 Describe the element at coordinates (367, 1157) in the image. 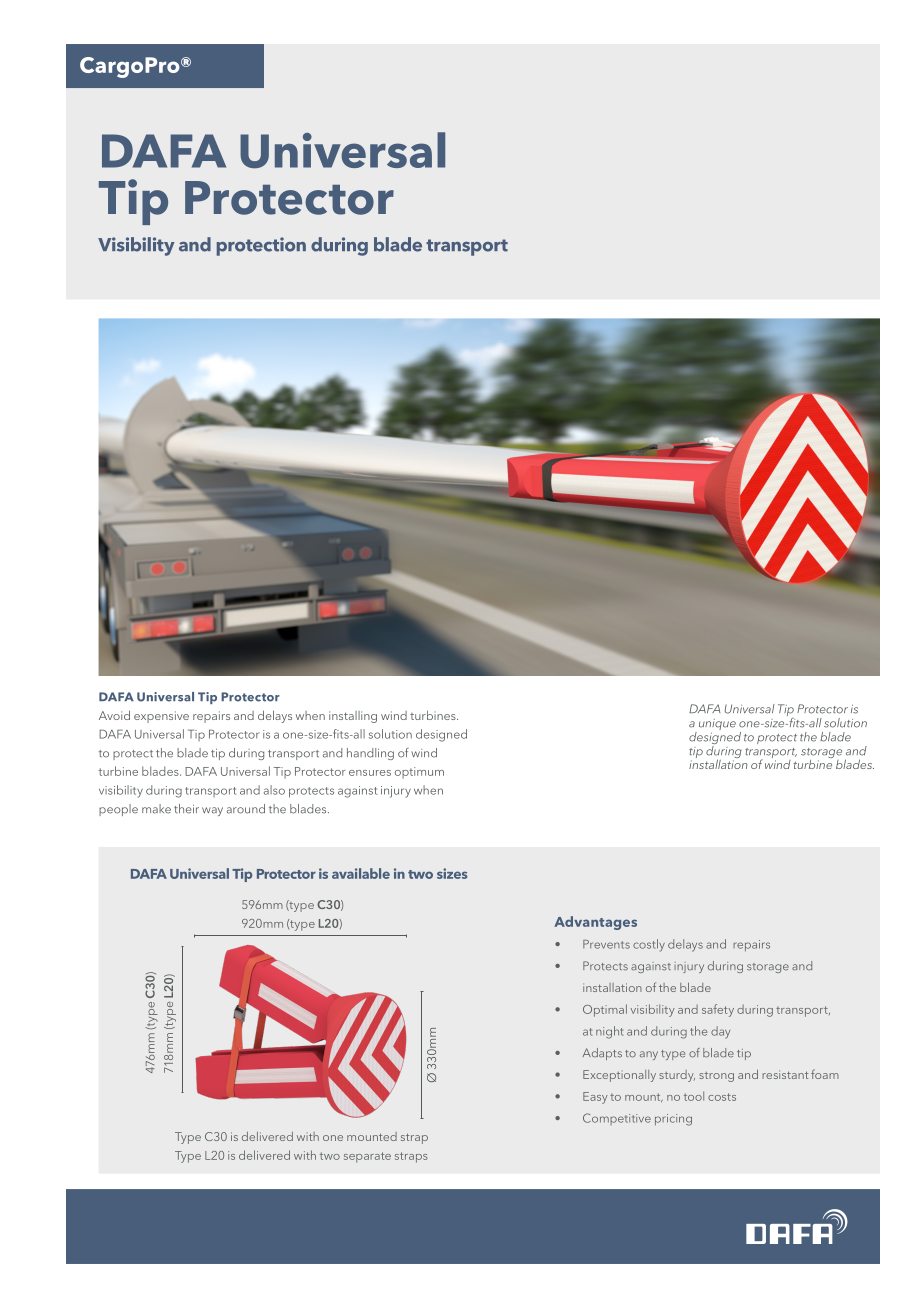

I see `separate` at that location.
